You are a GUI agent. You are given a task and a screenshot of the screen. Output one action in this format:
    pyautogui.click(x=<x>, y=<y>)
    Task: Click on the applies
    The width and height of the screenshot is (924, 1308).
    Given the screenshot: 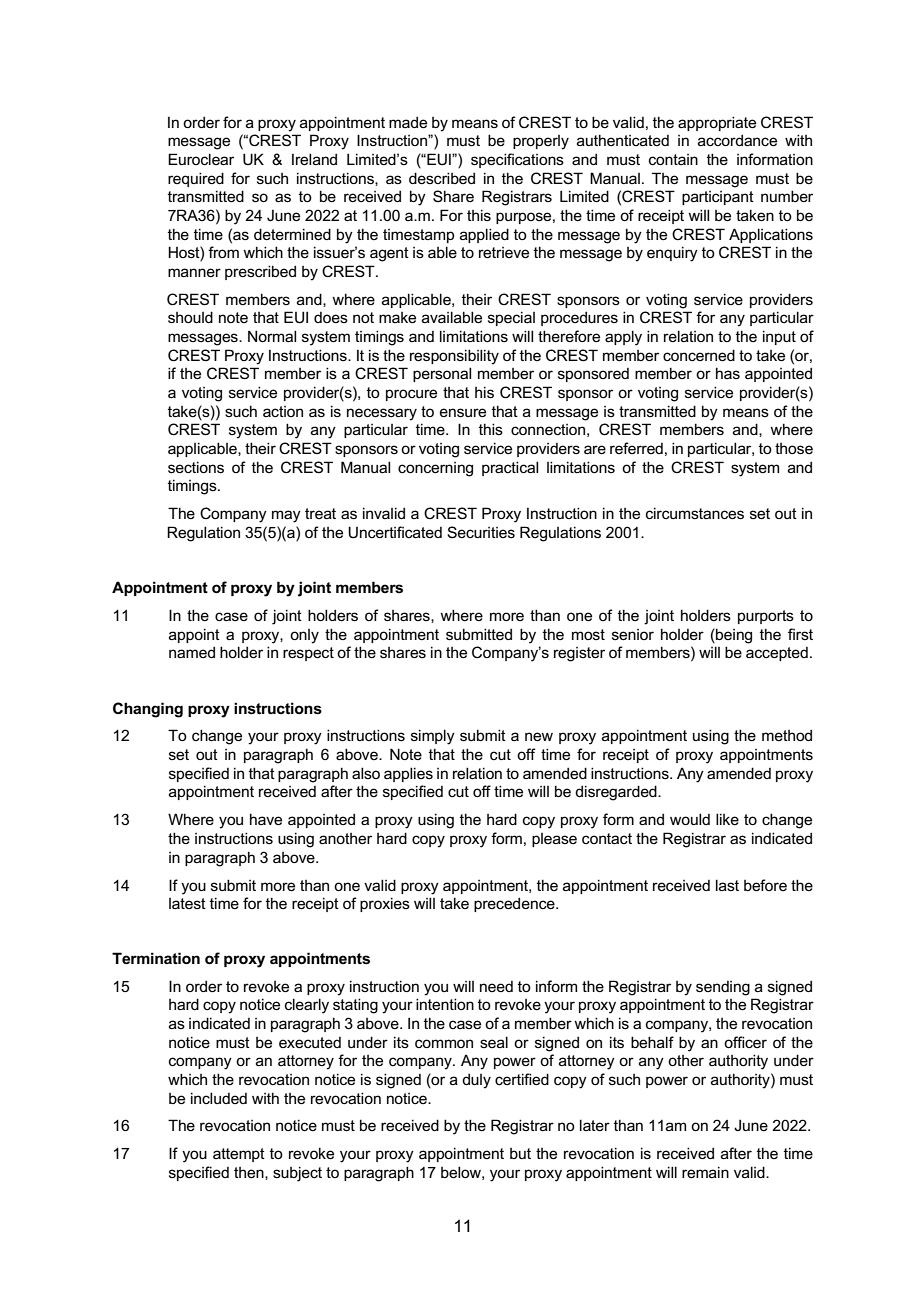 What is the action you would take?
    pyautogui.click(x=408, y=774)
